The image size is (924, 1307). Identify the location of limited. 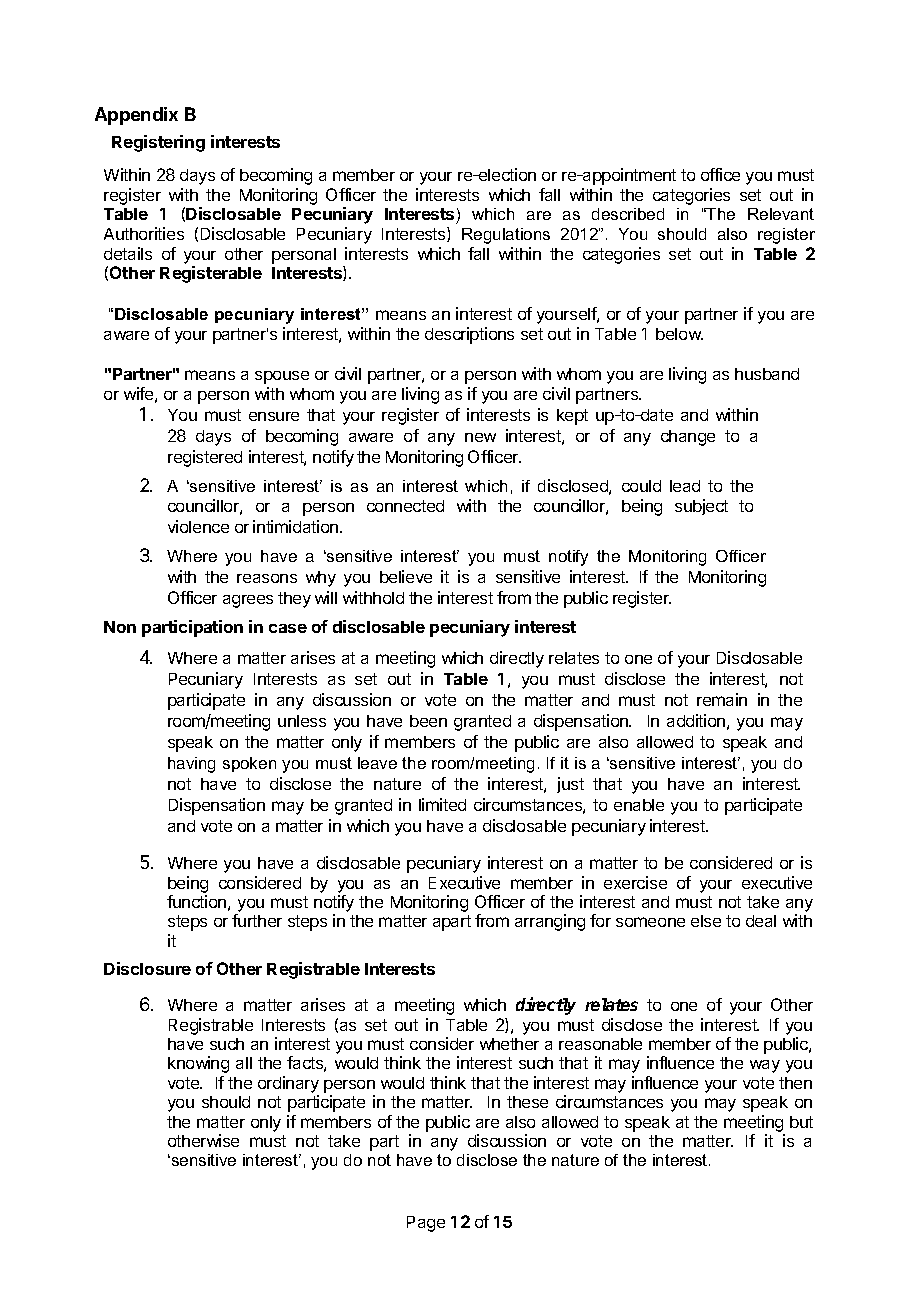
(442, 804).
